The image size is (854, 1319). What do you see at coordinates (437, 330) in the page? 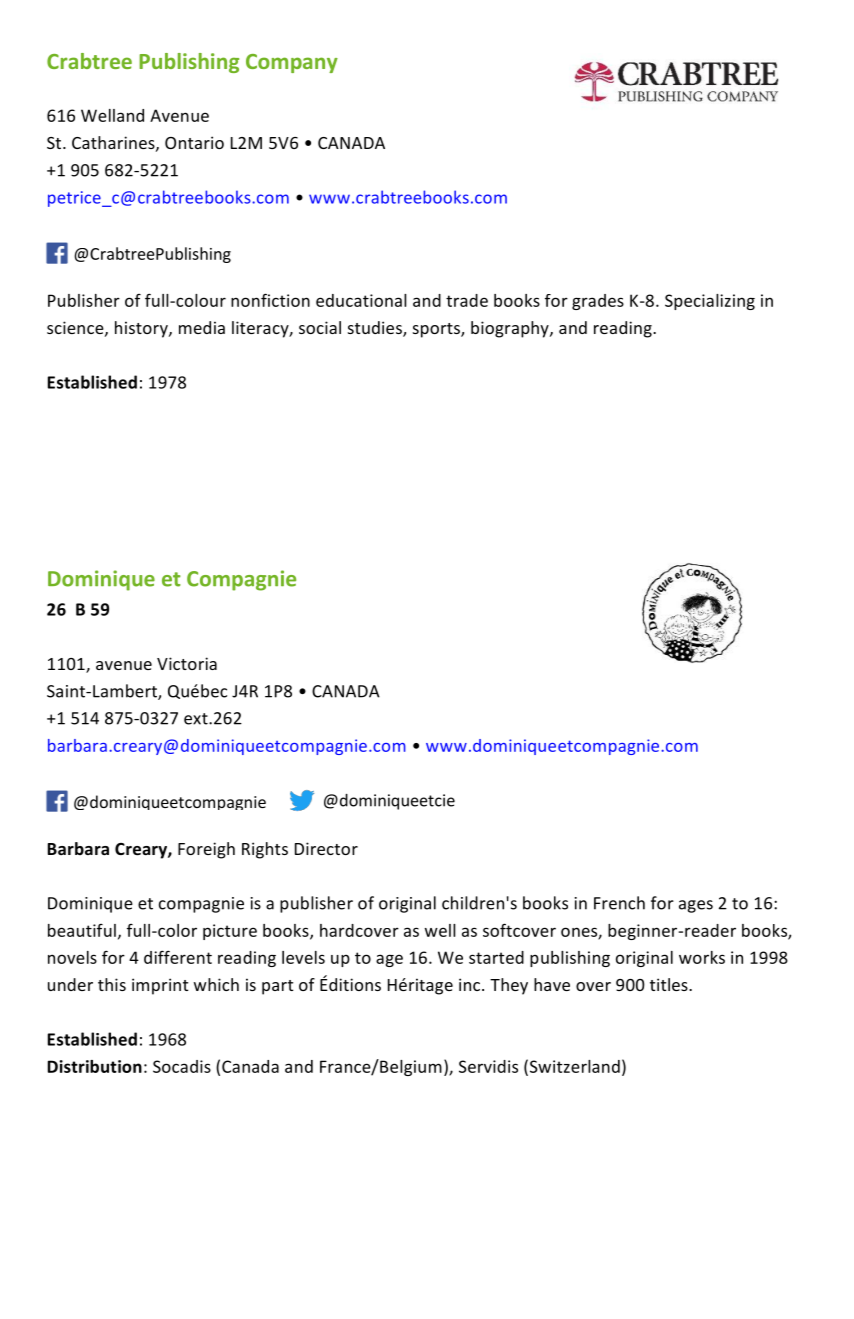
I see `sports` at bounding box center [437, 330].
